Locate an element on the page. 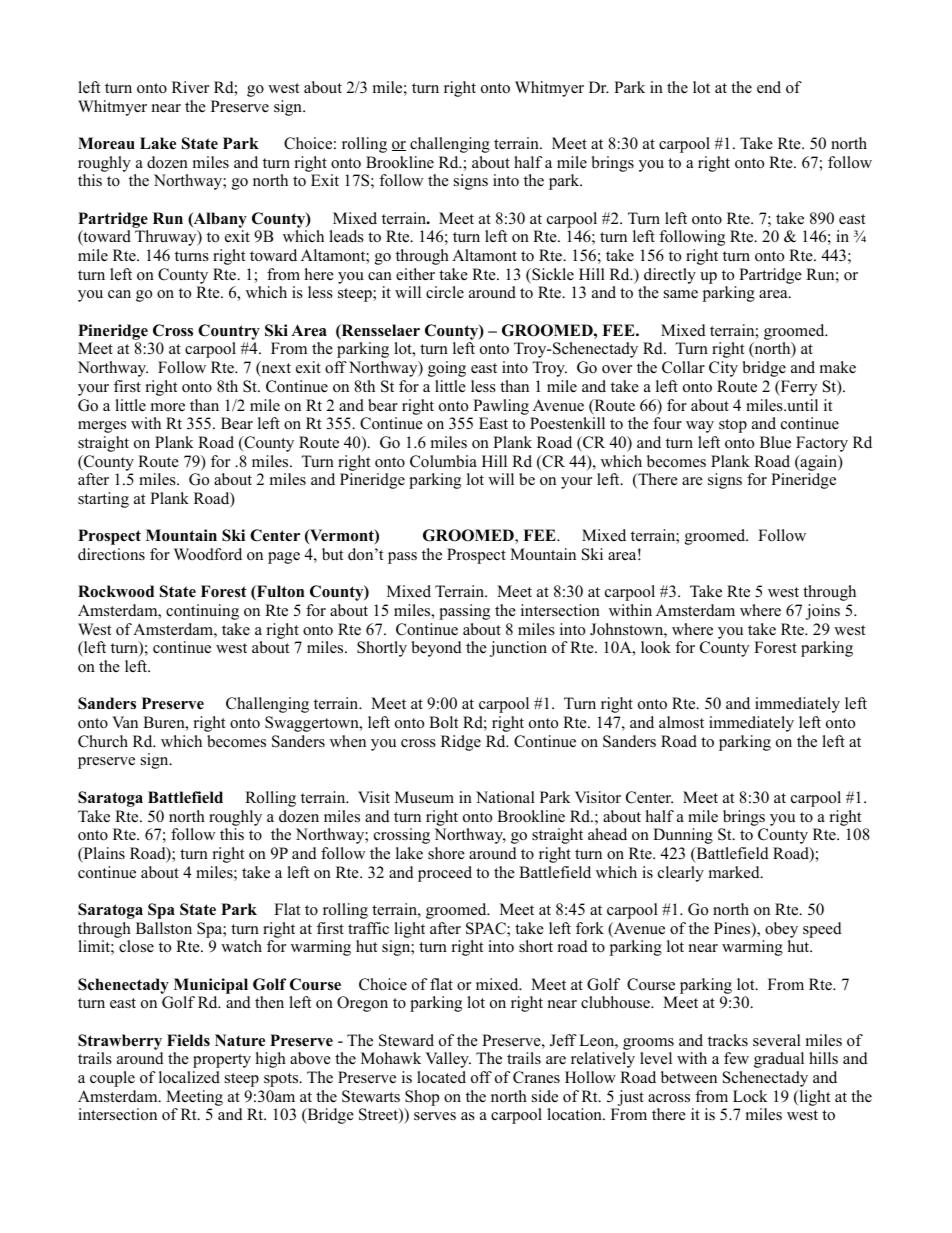  beyond is located at coordinates (436, 649).
